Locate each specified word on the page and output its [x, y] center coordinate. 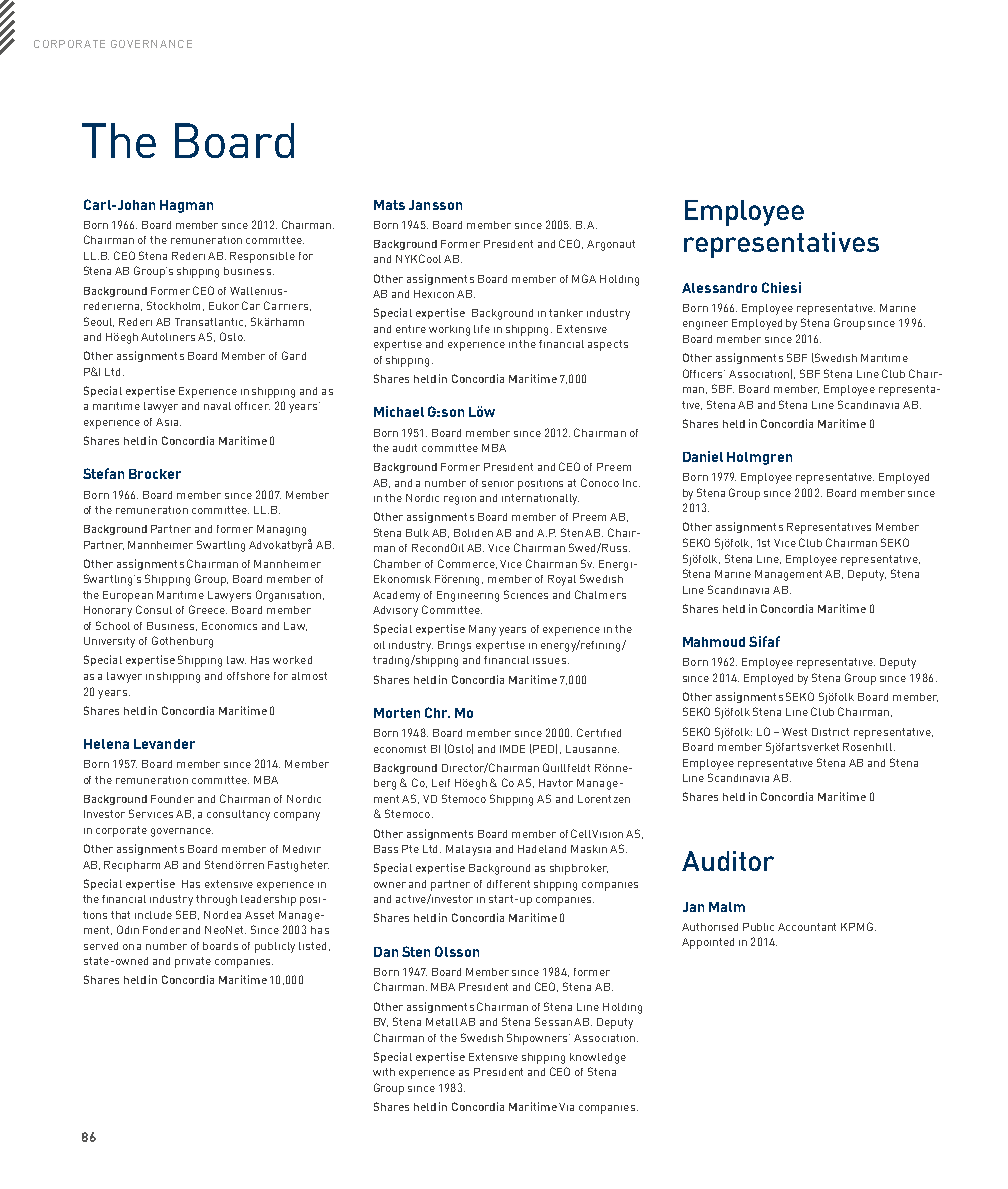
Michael [399, 411]
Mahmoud [714, 642]
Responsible [262, 257]
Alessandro [719, 288]
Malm [727, 907]
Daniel [703, 456]
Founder [172, 799]
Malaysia [468, 850]
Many [482, 630]
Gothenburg [182, 642]
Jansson [435, 205]
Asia [168, 422]
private [193, 962]
